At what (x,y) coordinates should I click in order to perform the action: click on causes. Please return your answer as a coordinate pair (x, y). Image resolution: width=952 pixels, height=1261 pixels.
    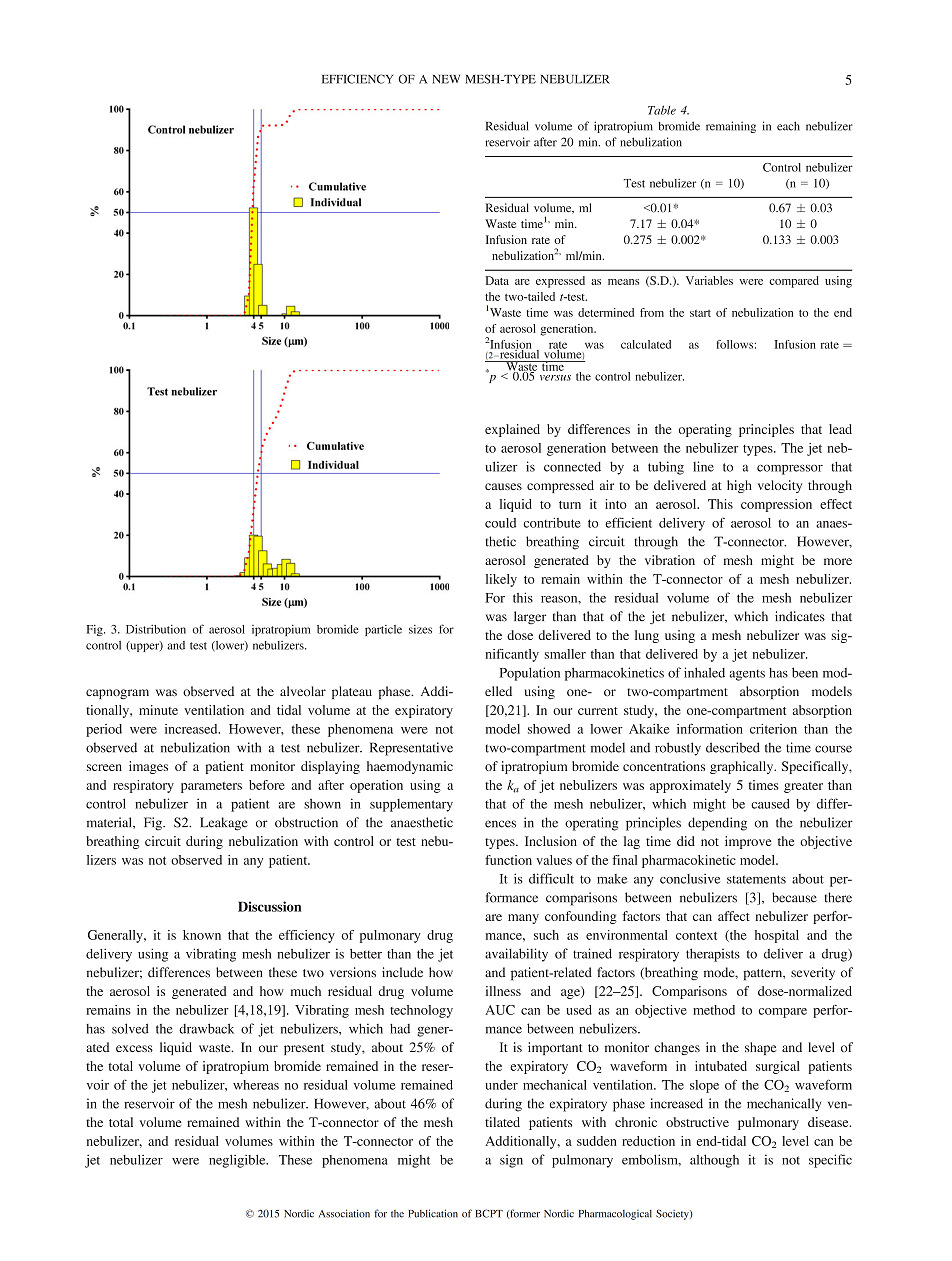
    Looking at the image, I should click on (503, 486).
